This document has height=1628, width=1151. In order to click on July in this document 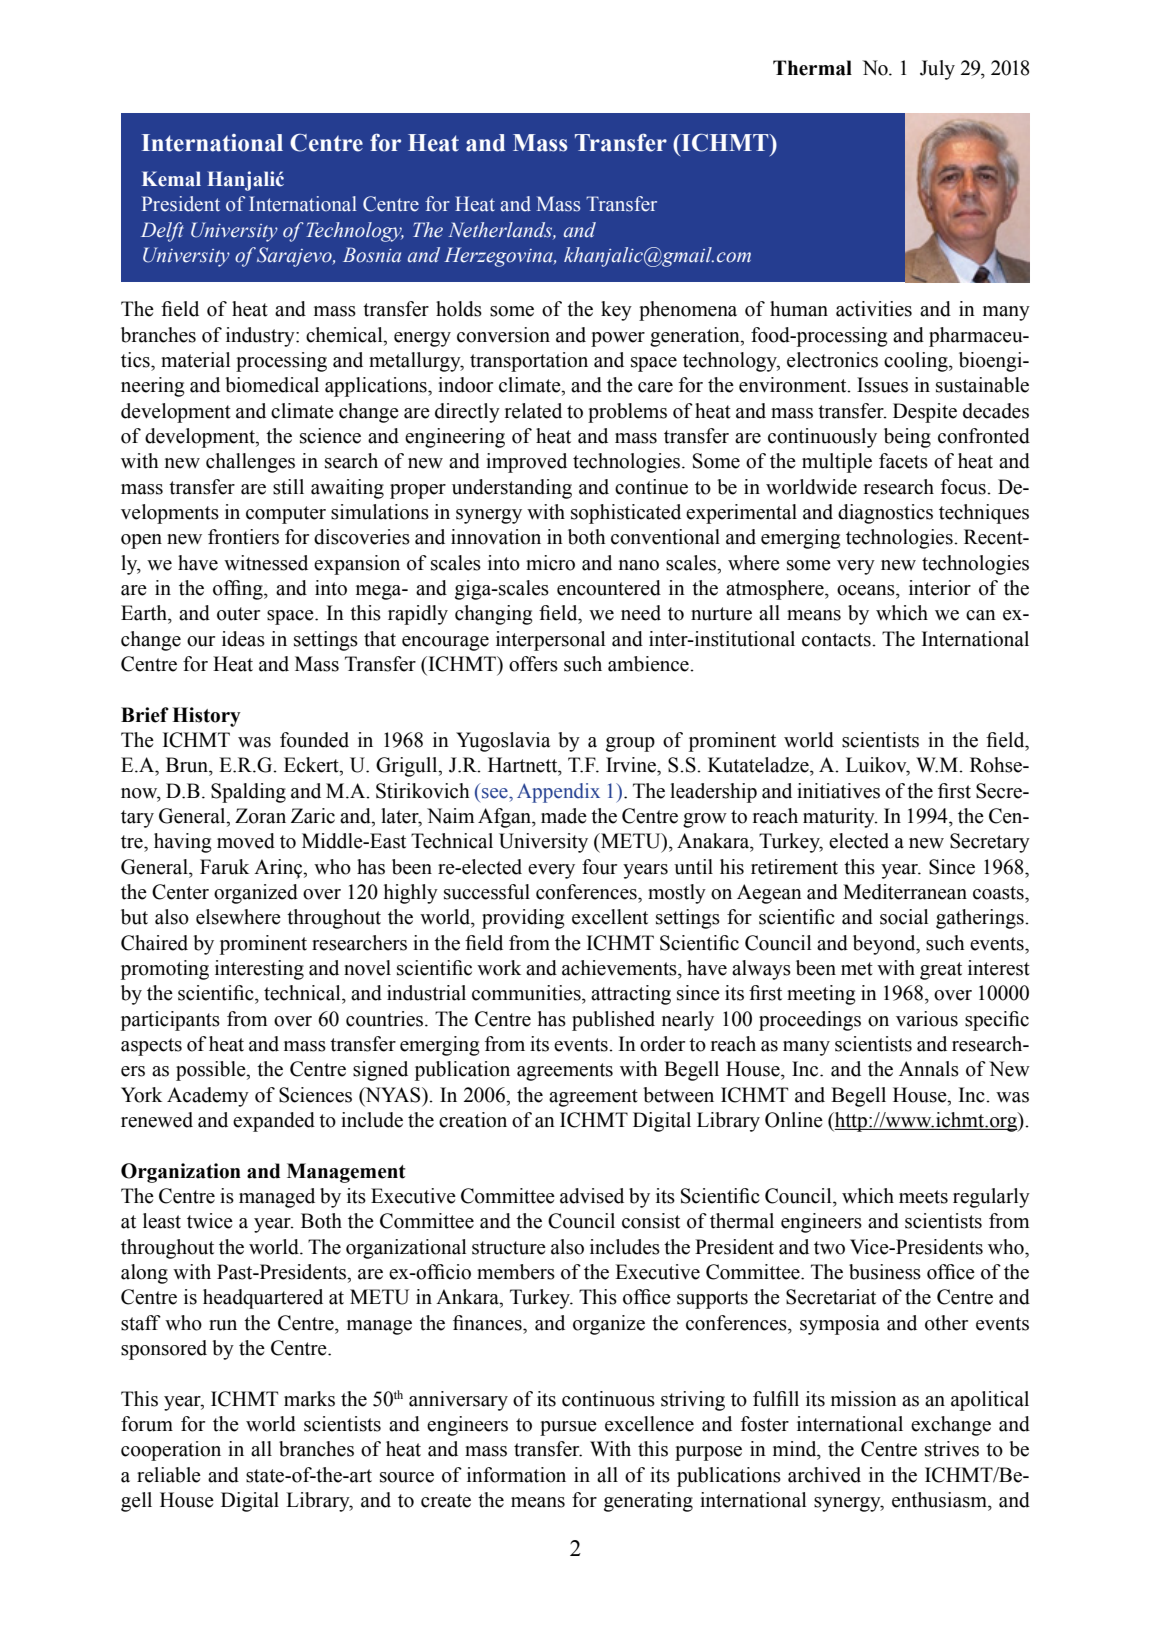, I will do `click(937, 70)`.
